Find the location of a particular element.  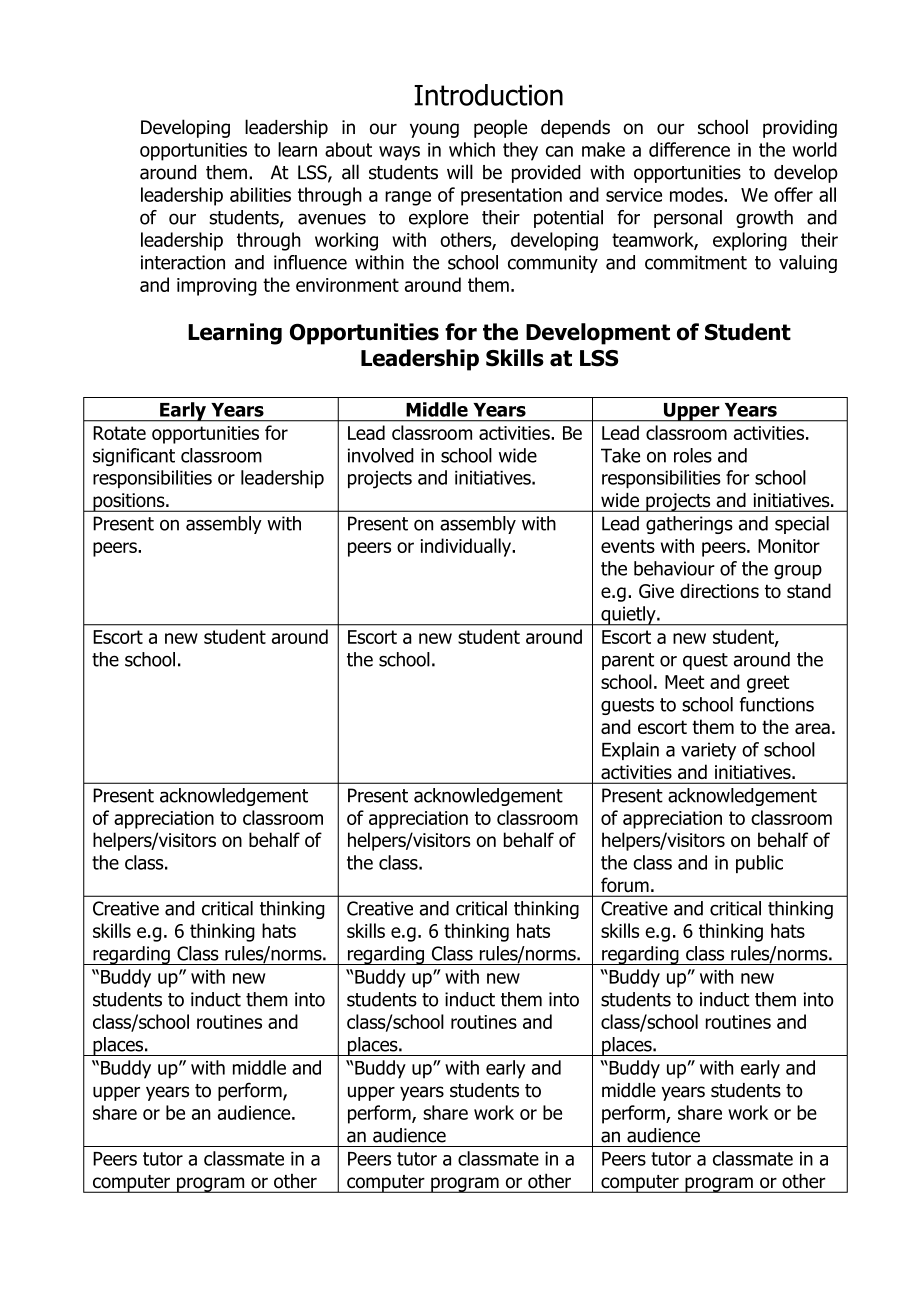

improving is located at coordinates (217, 287).
